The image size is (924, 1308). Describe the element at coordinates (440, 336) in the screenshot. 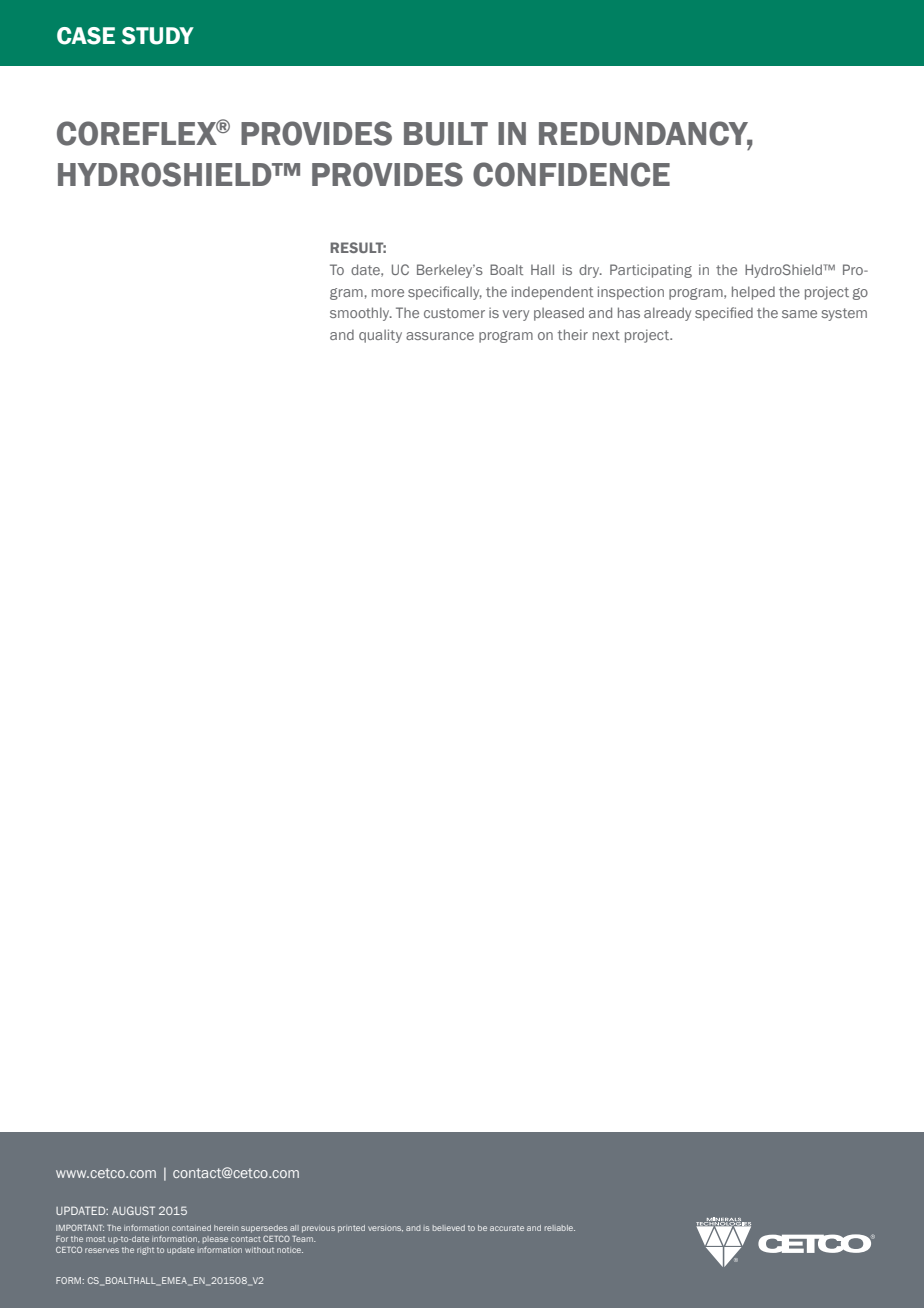

I see `assurance` at that location.
